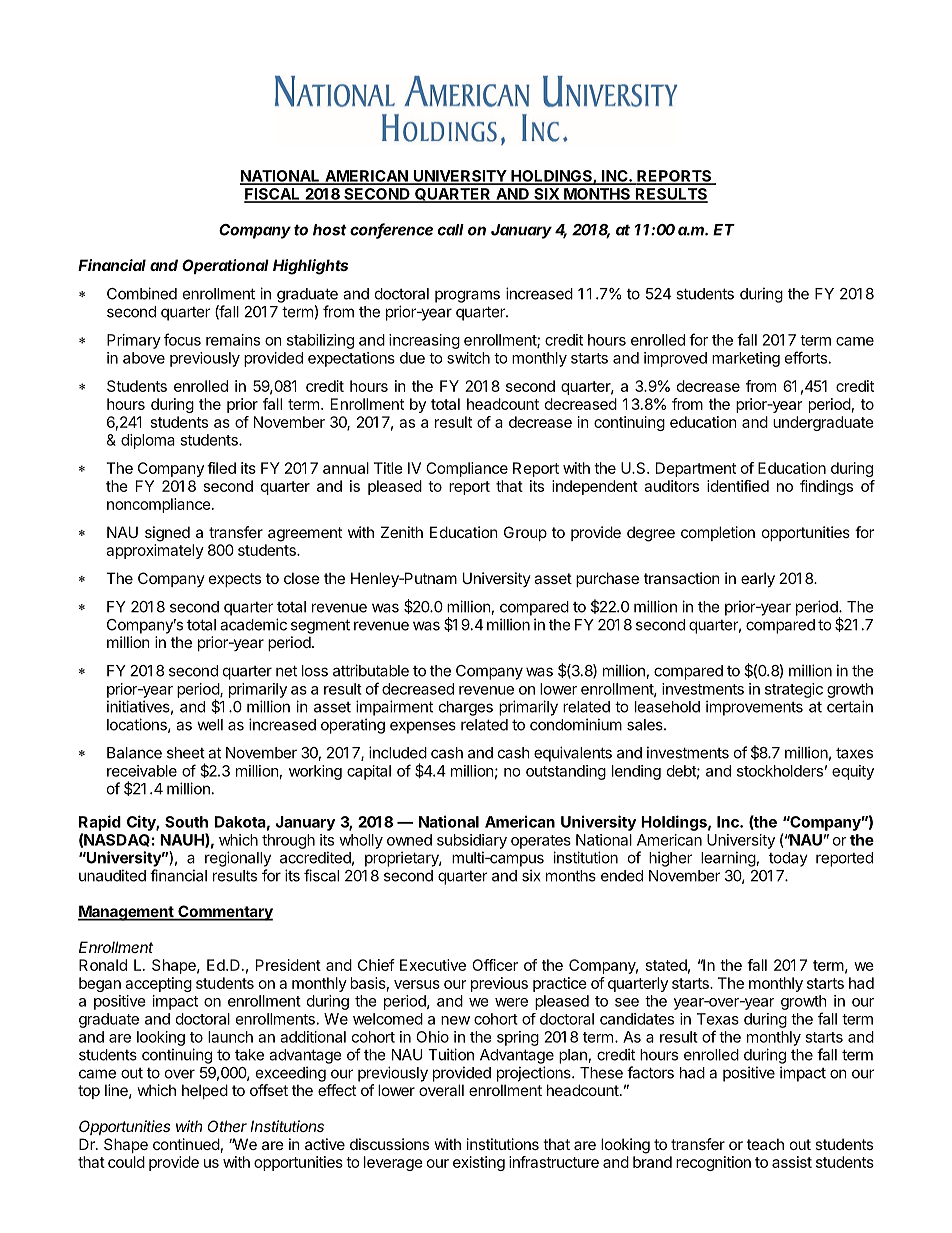 The image size is (952, 1233). What do you see at coordinates (479, 1163) in the image?
I see `existing` at bounding box center [479, 1163].
